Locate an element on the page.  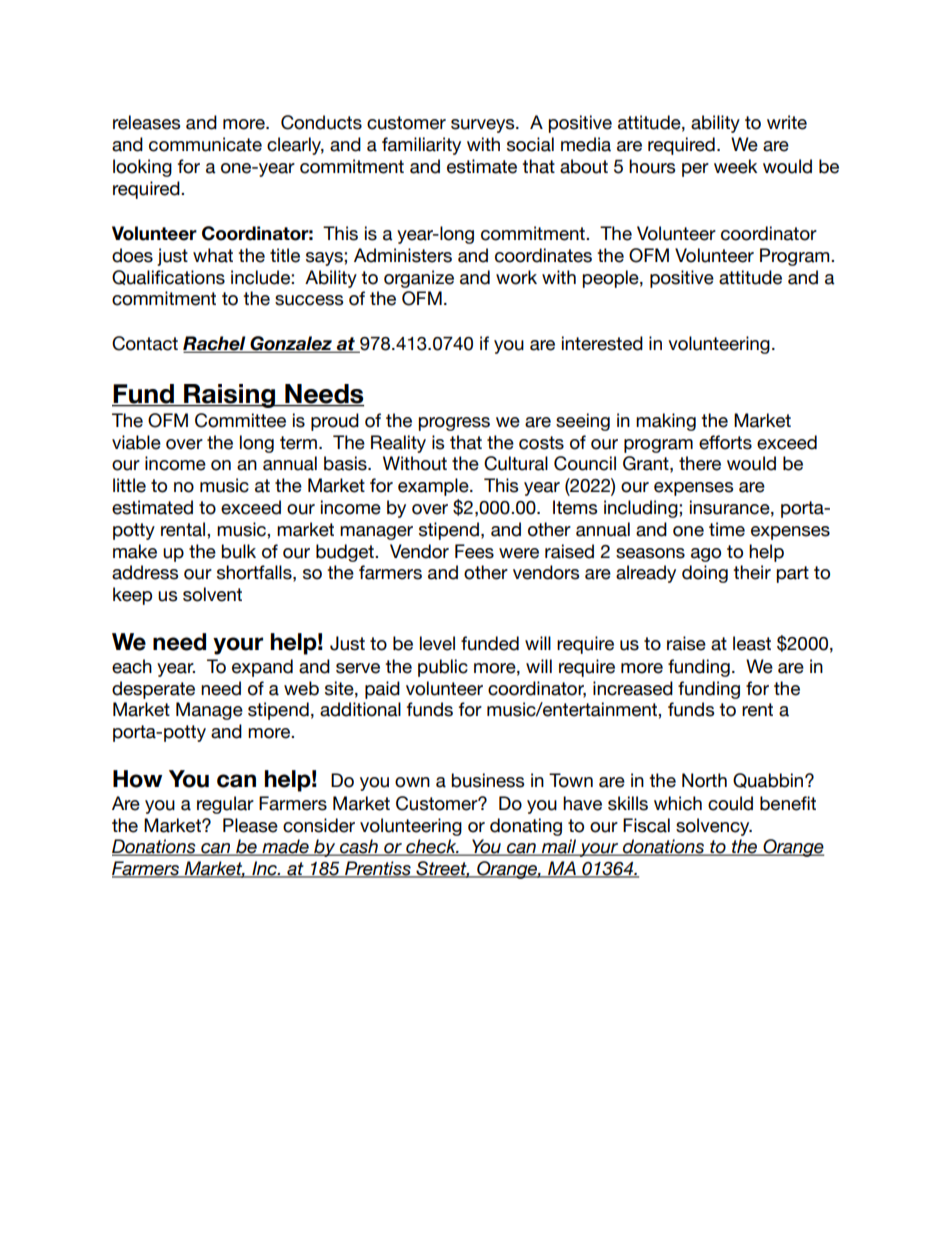
organize is located at coordinates (419, 279).
